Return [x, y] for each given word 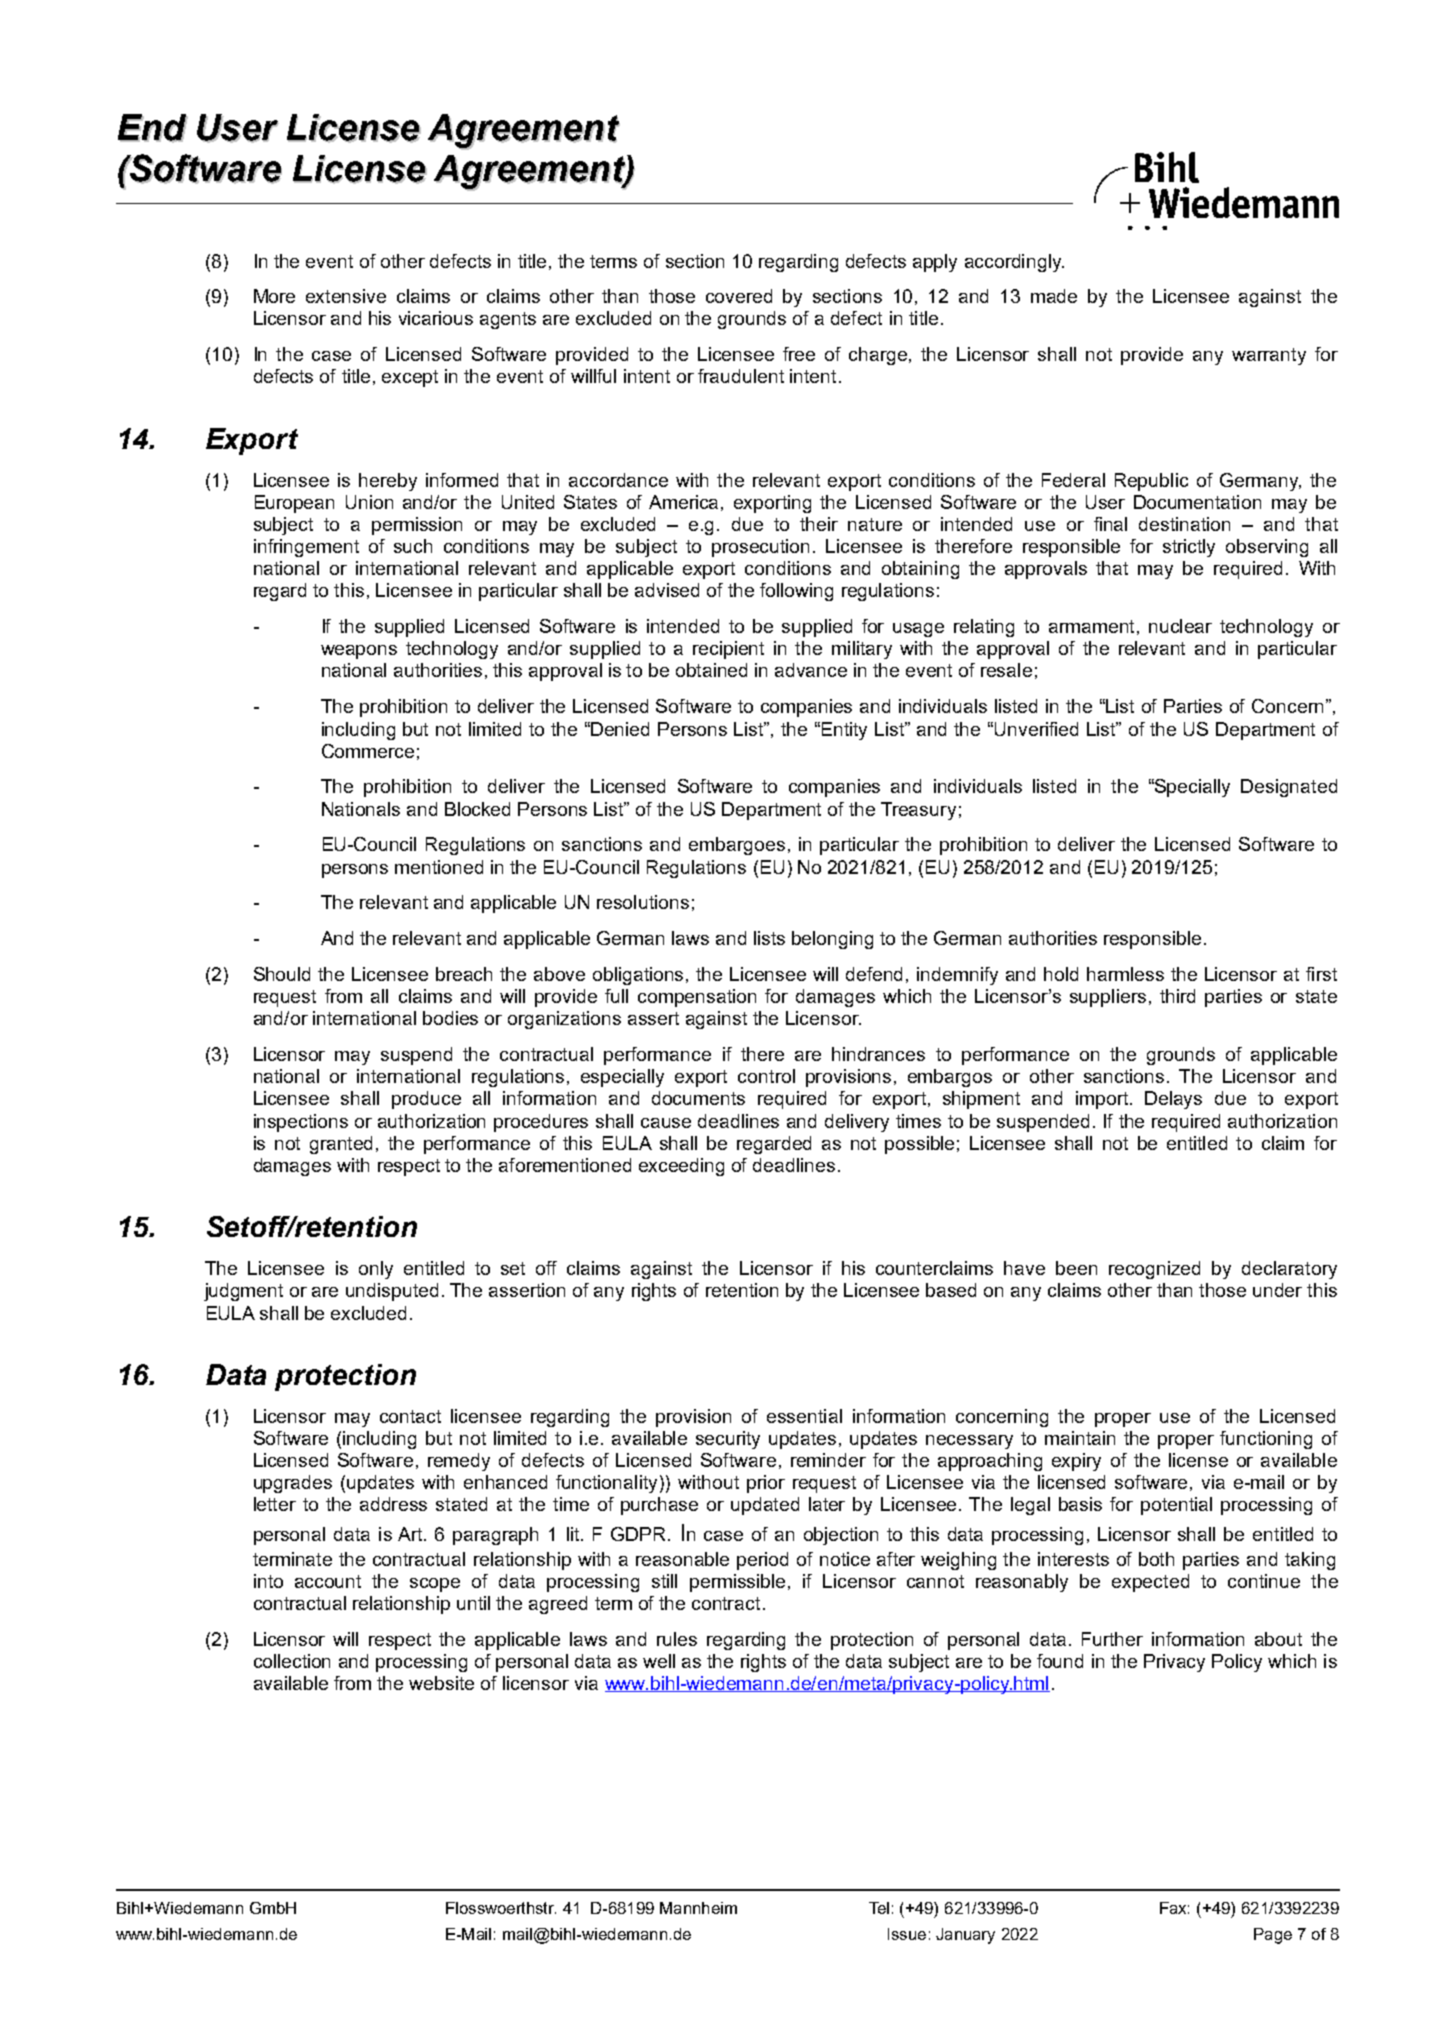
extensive [346, 296]
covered [739, 296]
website [441, 1683]
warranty [1269, 356]
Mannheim [698, 1908]
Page [1273, 1936]
